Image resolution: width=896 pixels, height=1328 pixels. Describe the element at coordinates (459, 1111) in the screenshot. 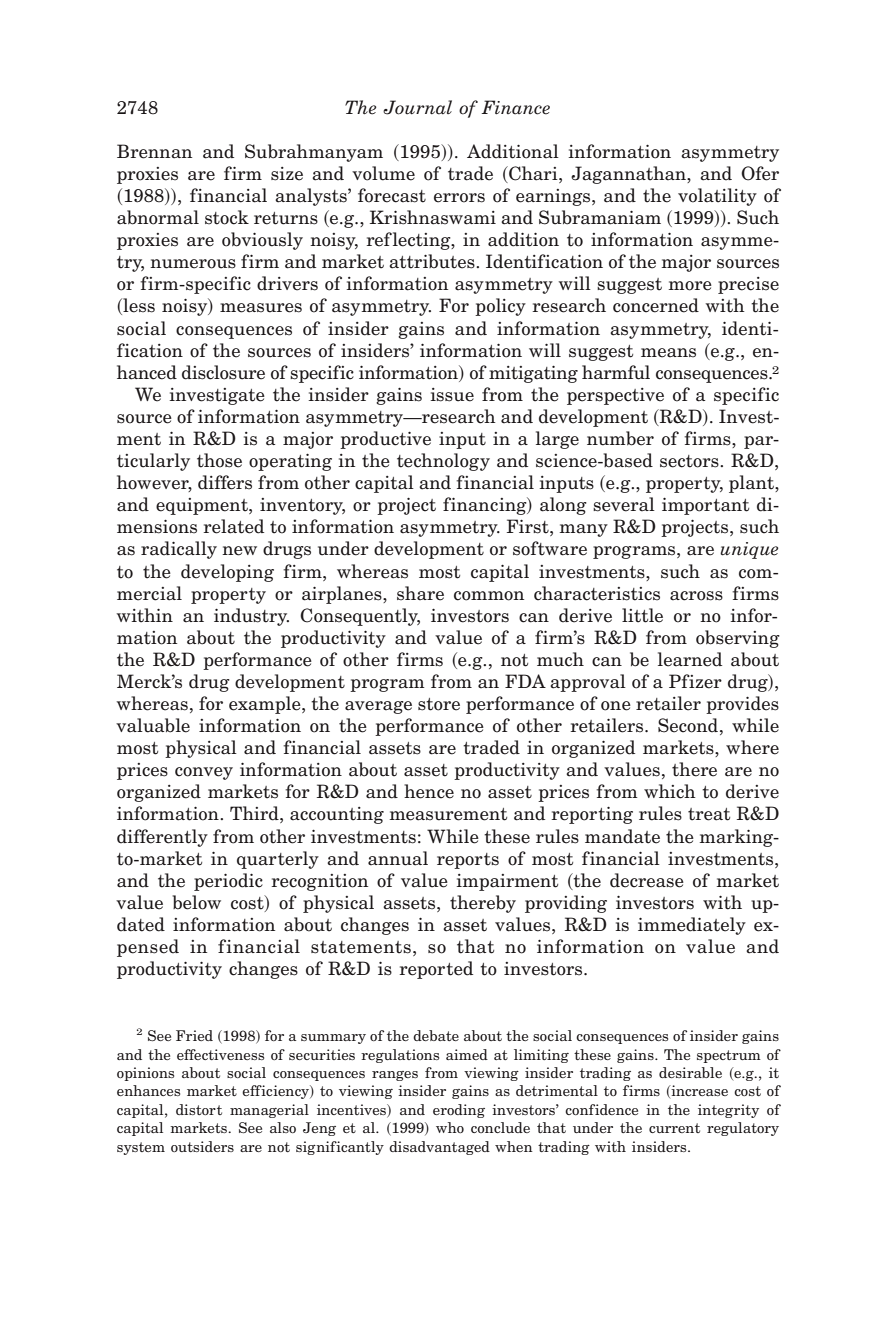

I see `eroding` at that location.
